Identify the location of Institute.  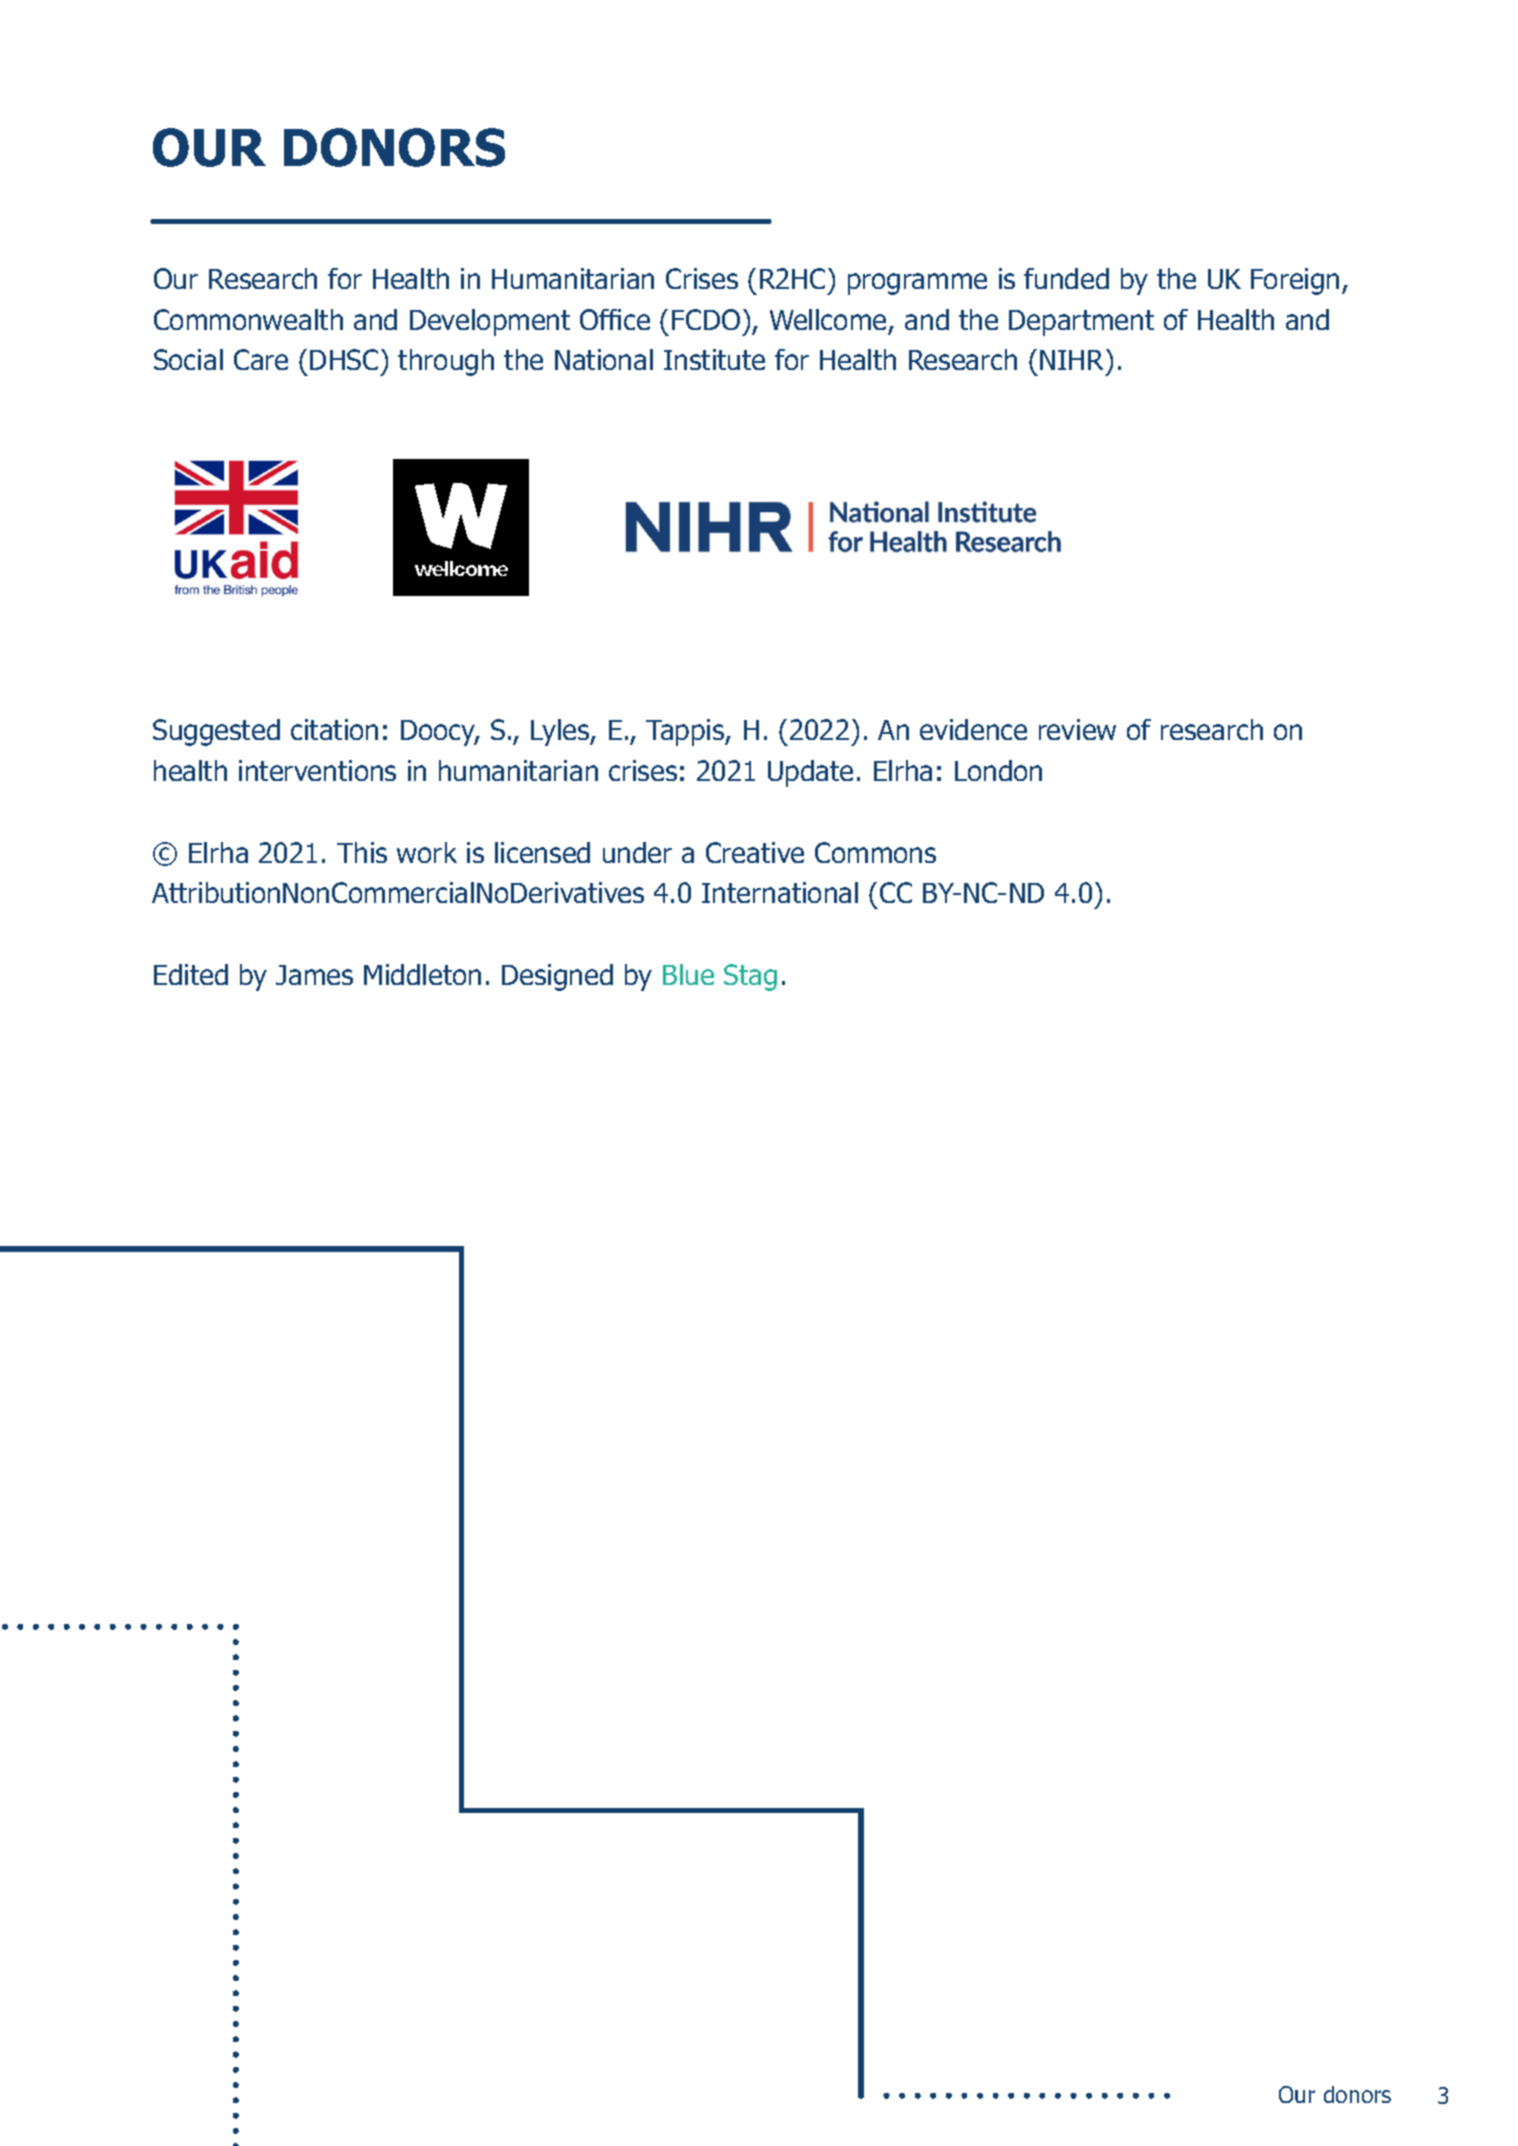
(714, 359).
